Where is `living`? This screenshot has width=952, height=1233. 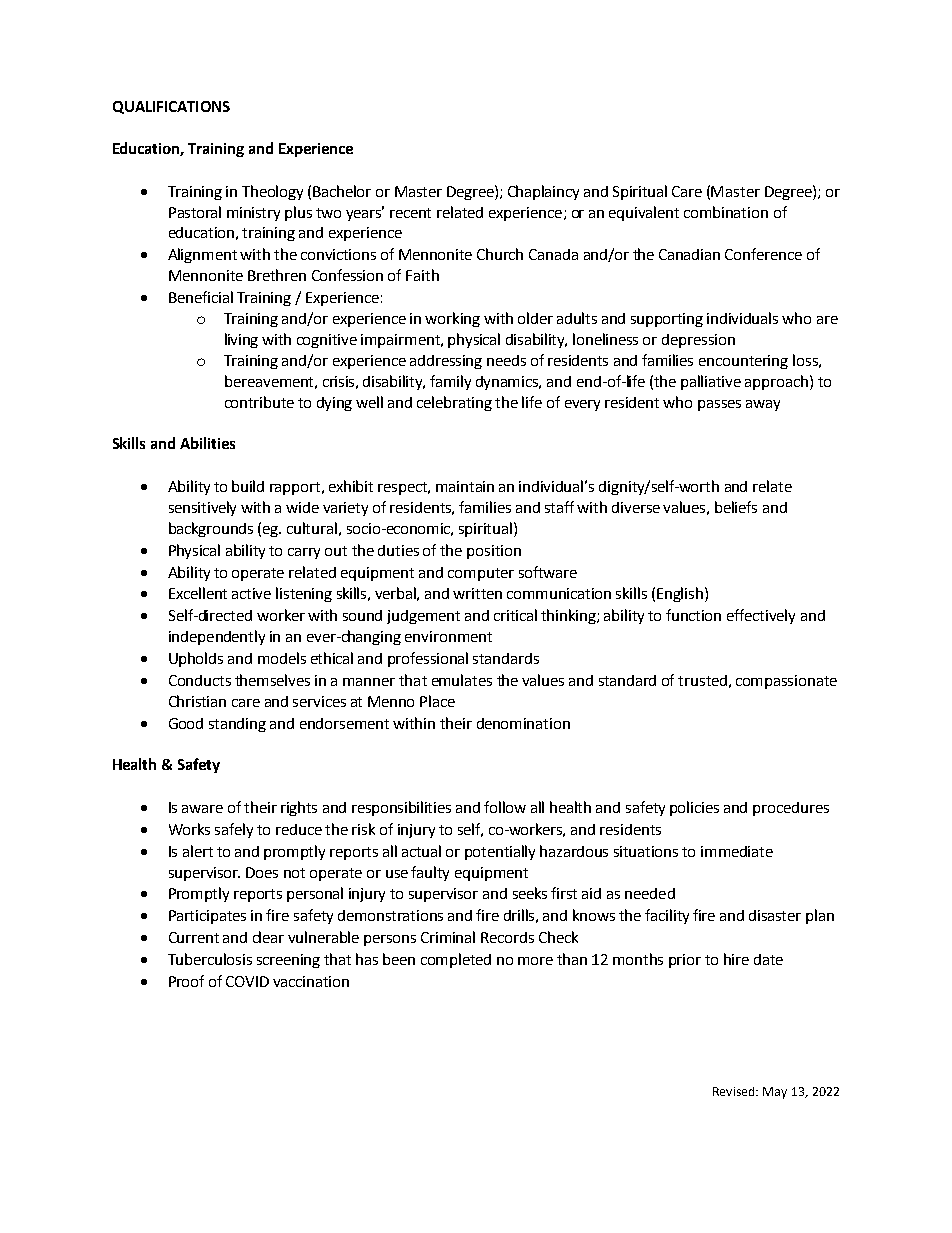
living is located at coordinates (241, 340).
